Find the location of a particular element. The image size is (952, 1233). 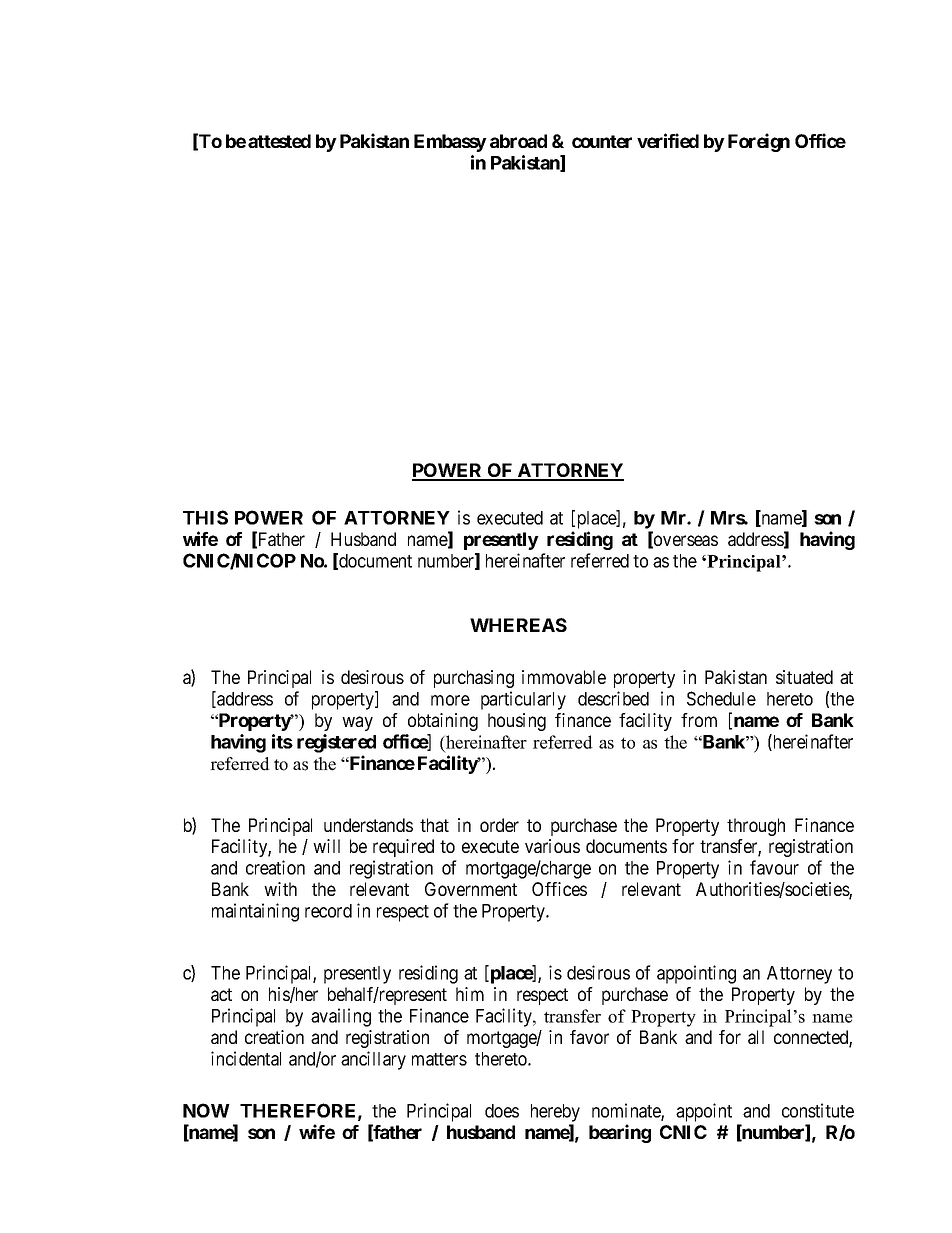

situated is located at coordinates (804, 677).
